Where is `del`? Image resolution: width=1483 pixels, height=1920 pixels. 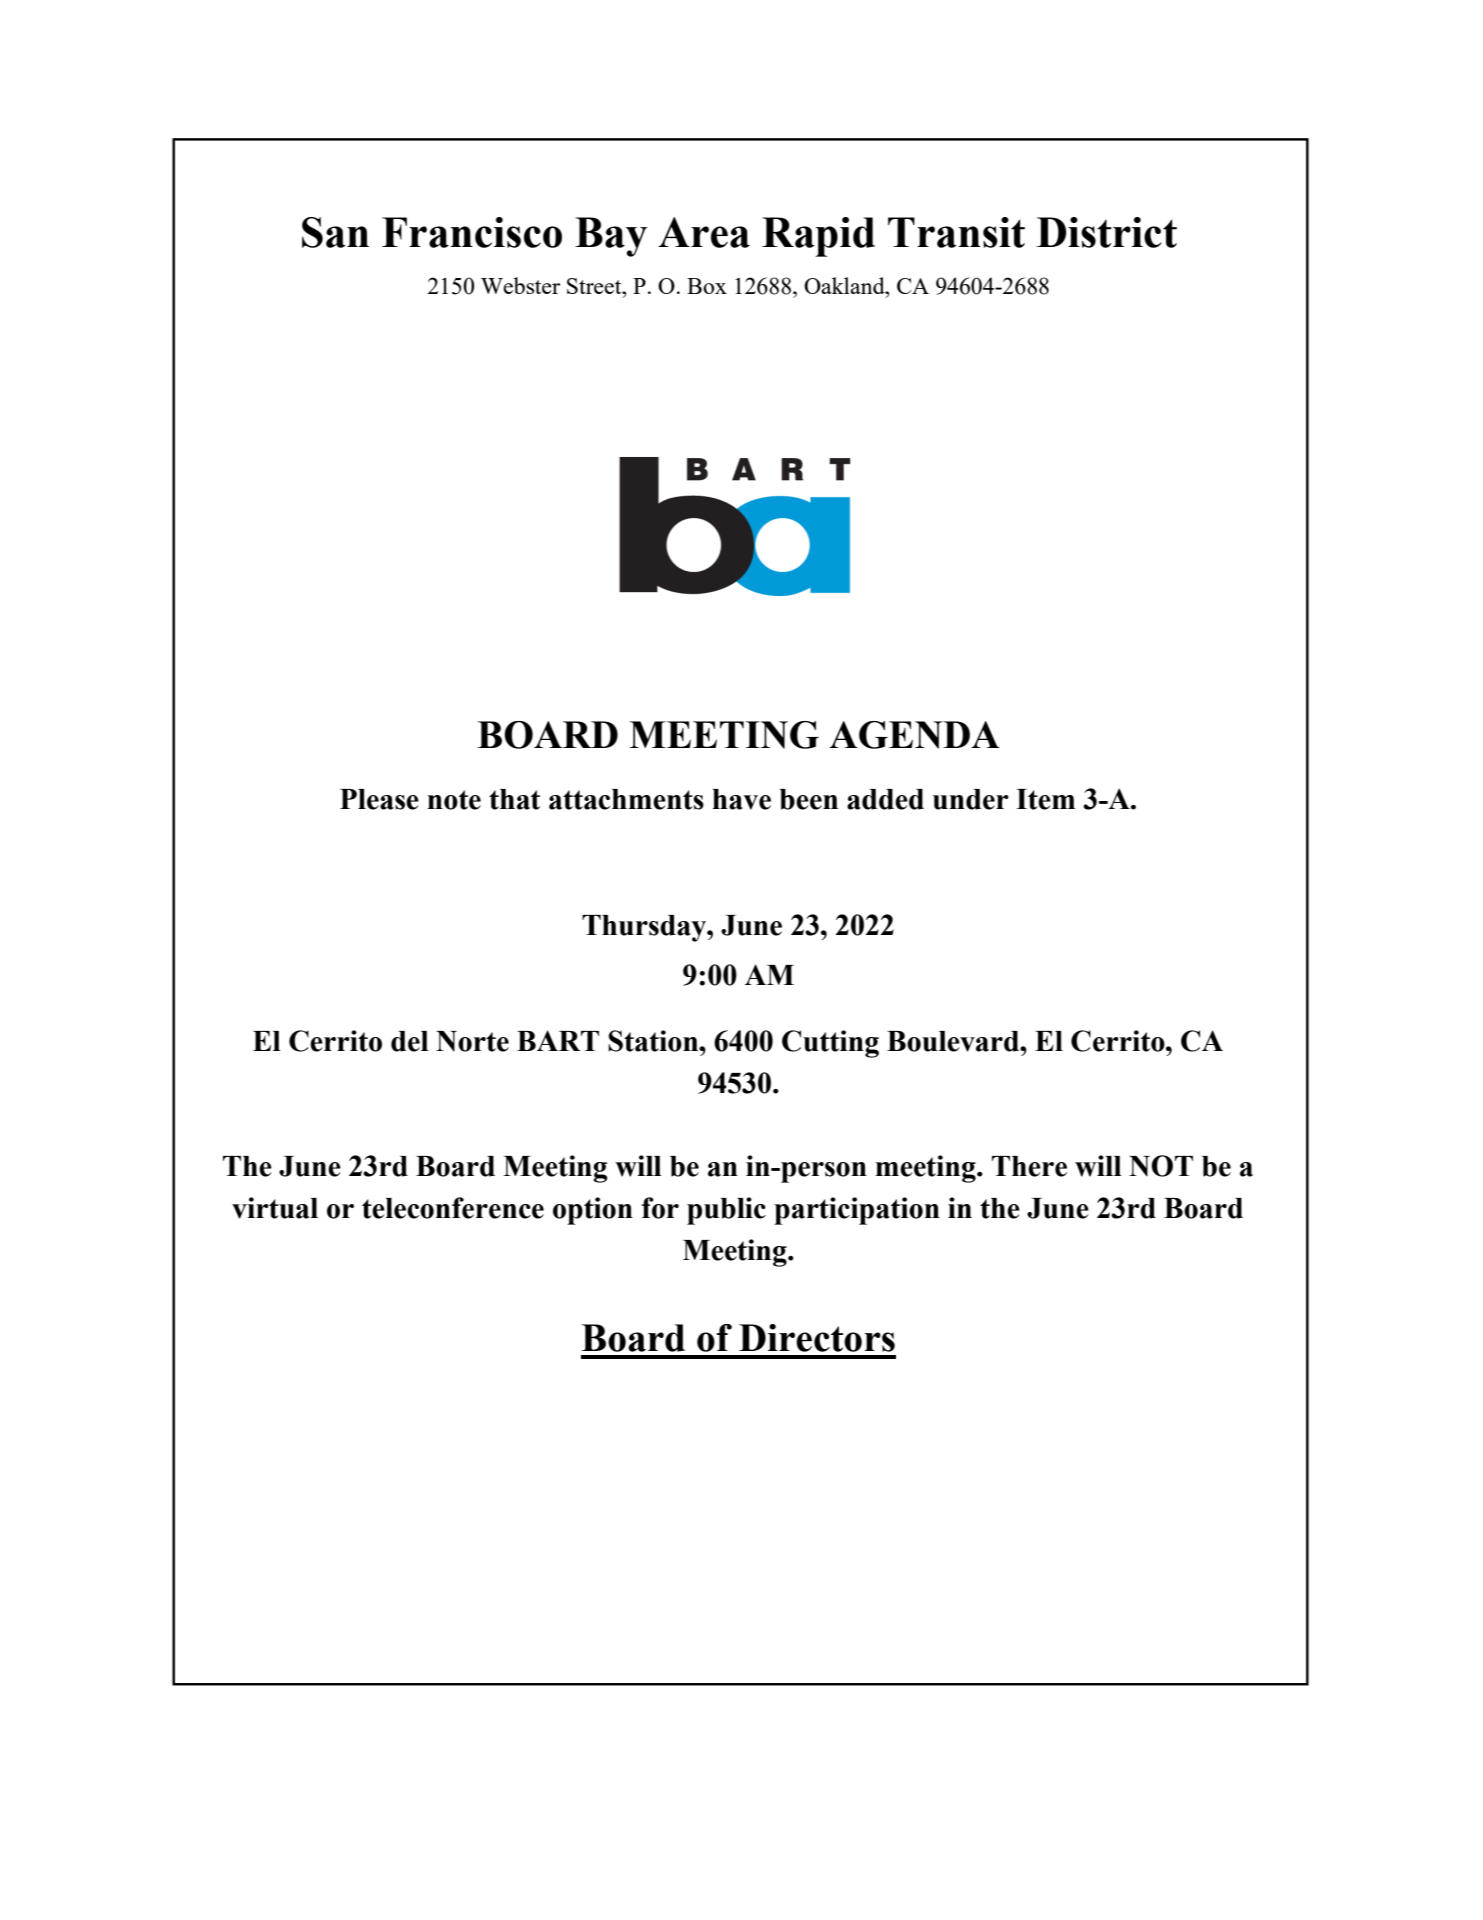 del is located at coordinates (410, 1041).
